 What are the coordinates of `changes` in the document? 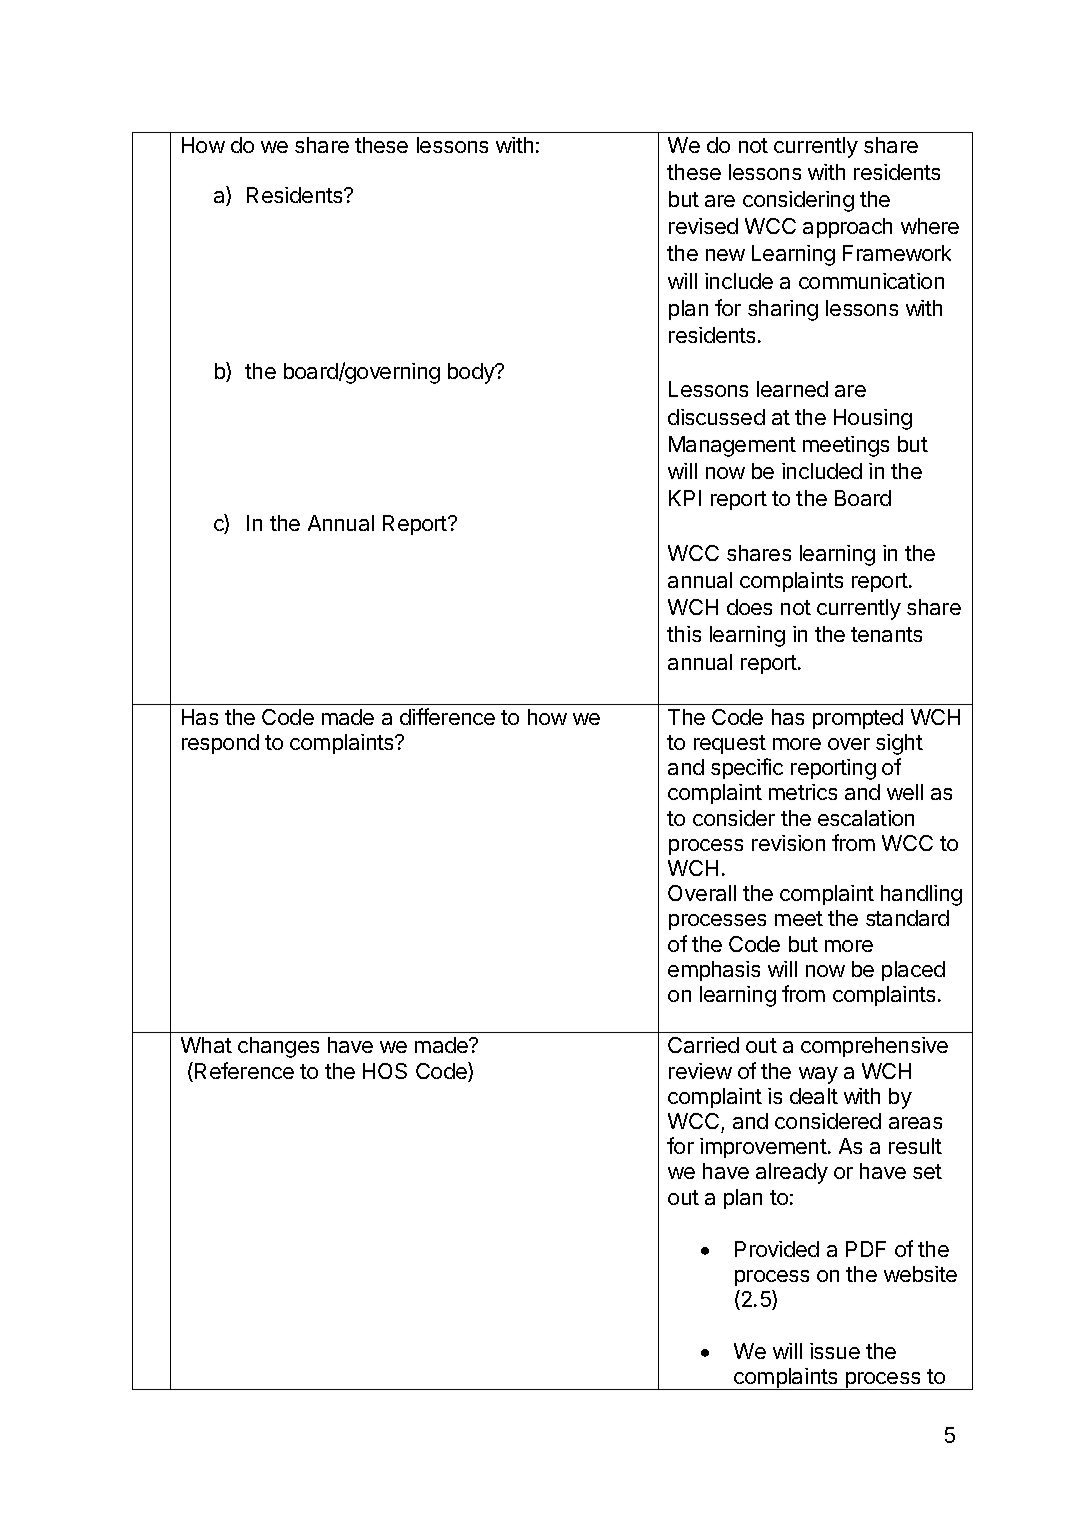 It's located at (278, 1047).
